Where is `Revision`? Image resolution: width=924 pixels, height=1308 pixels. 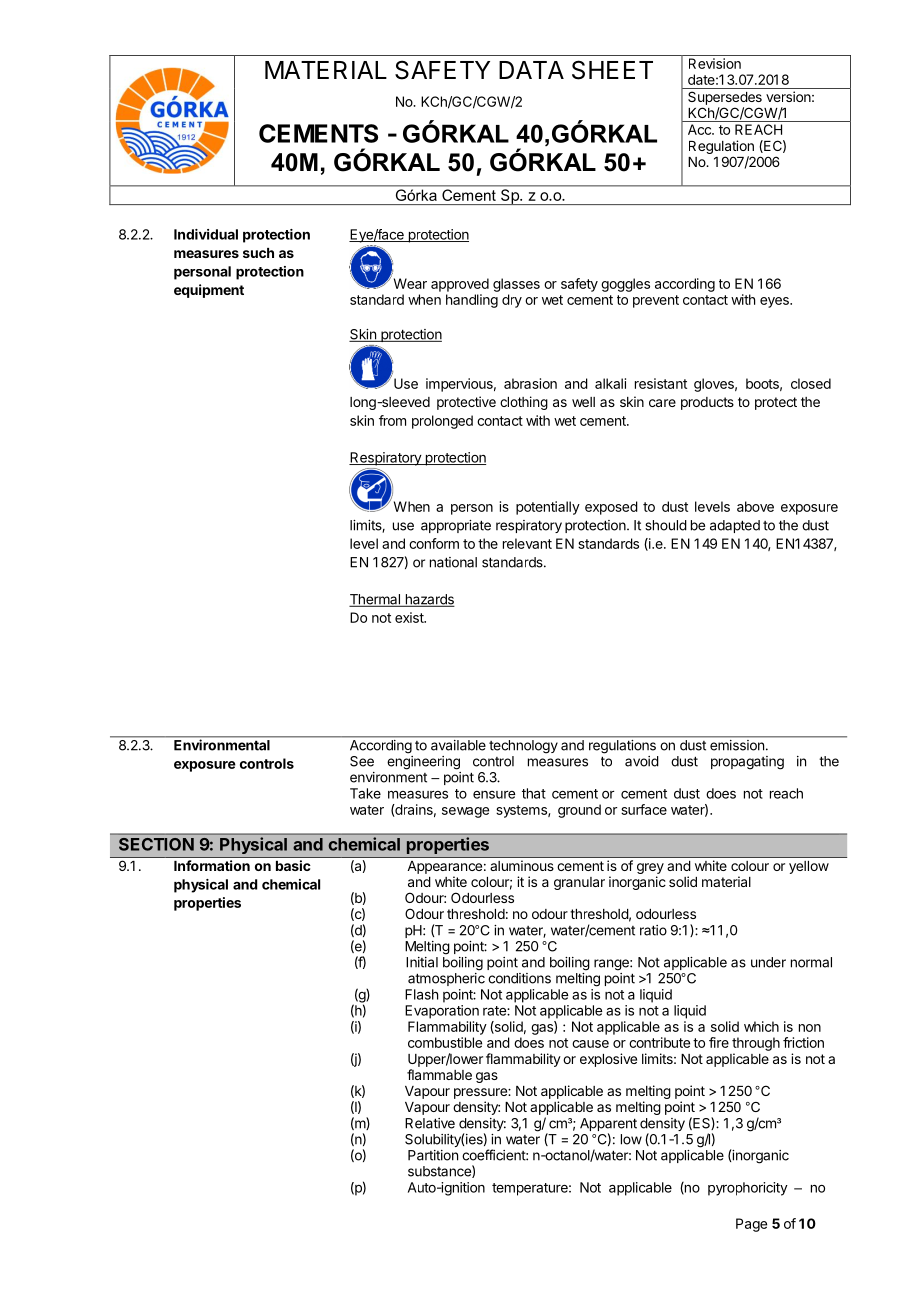 Revision is located at coordinates (715, 63).
